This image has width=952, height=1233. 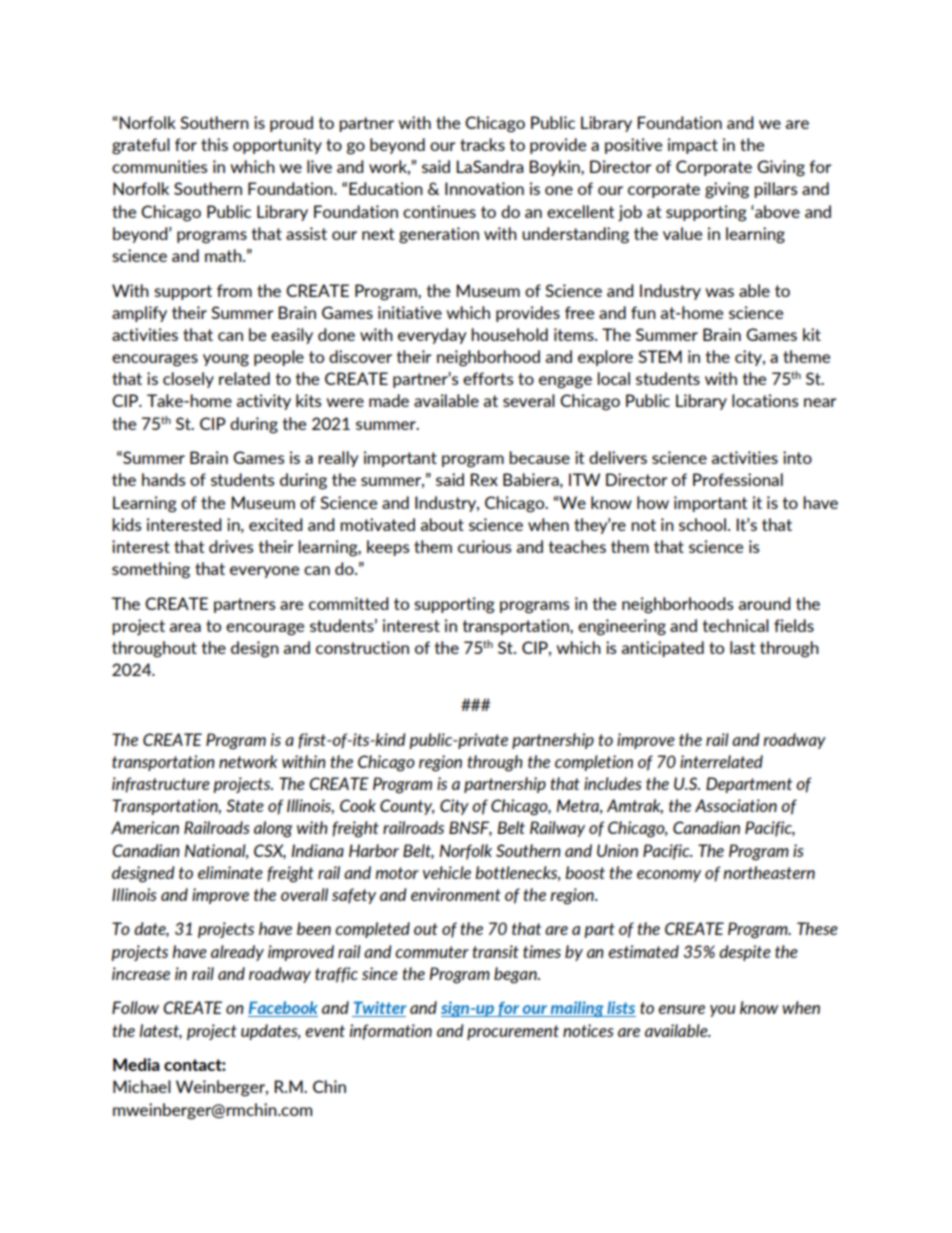 I want to click on tracks, so click(x=482, y=144).
